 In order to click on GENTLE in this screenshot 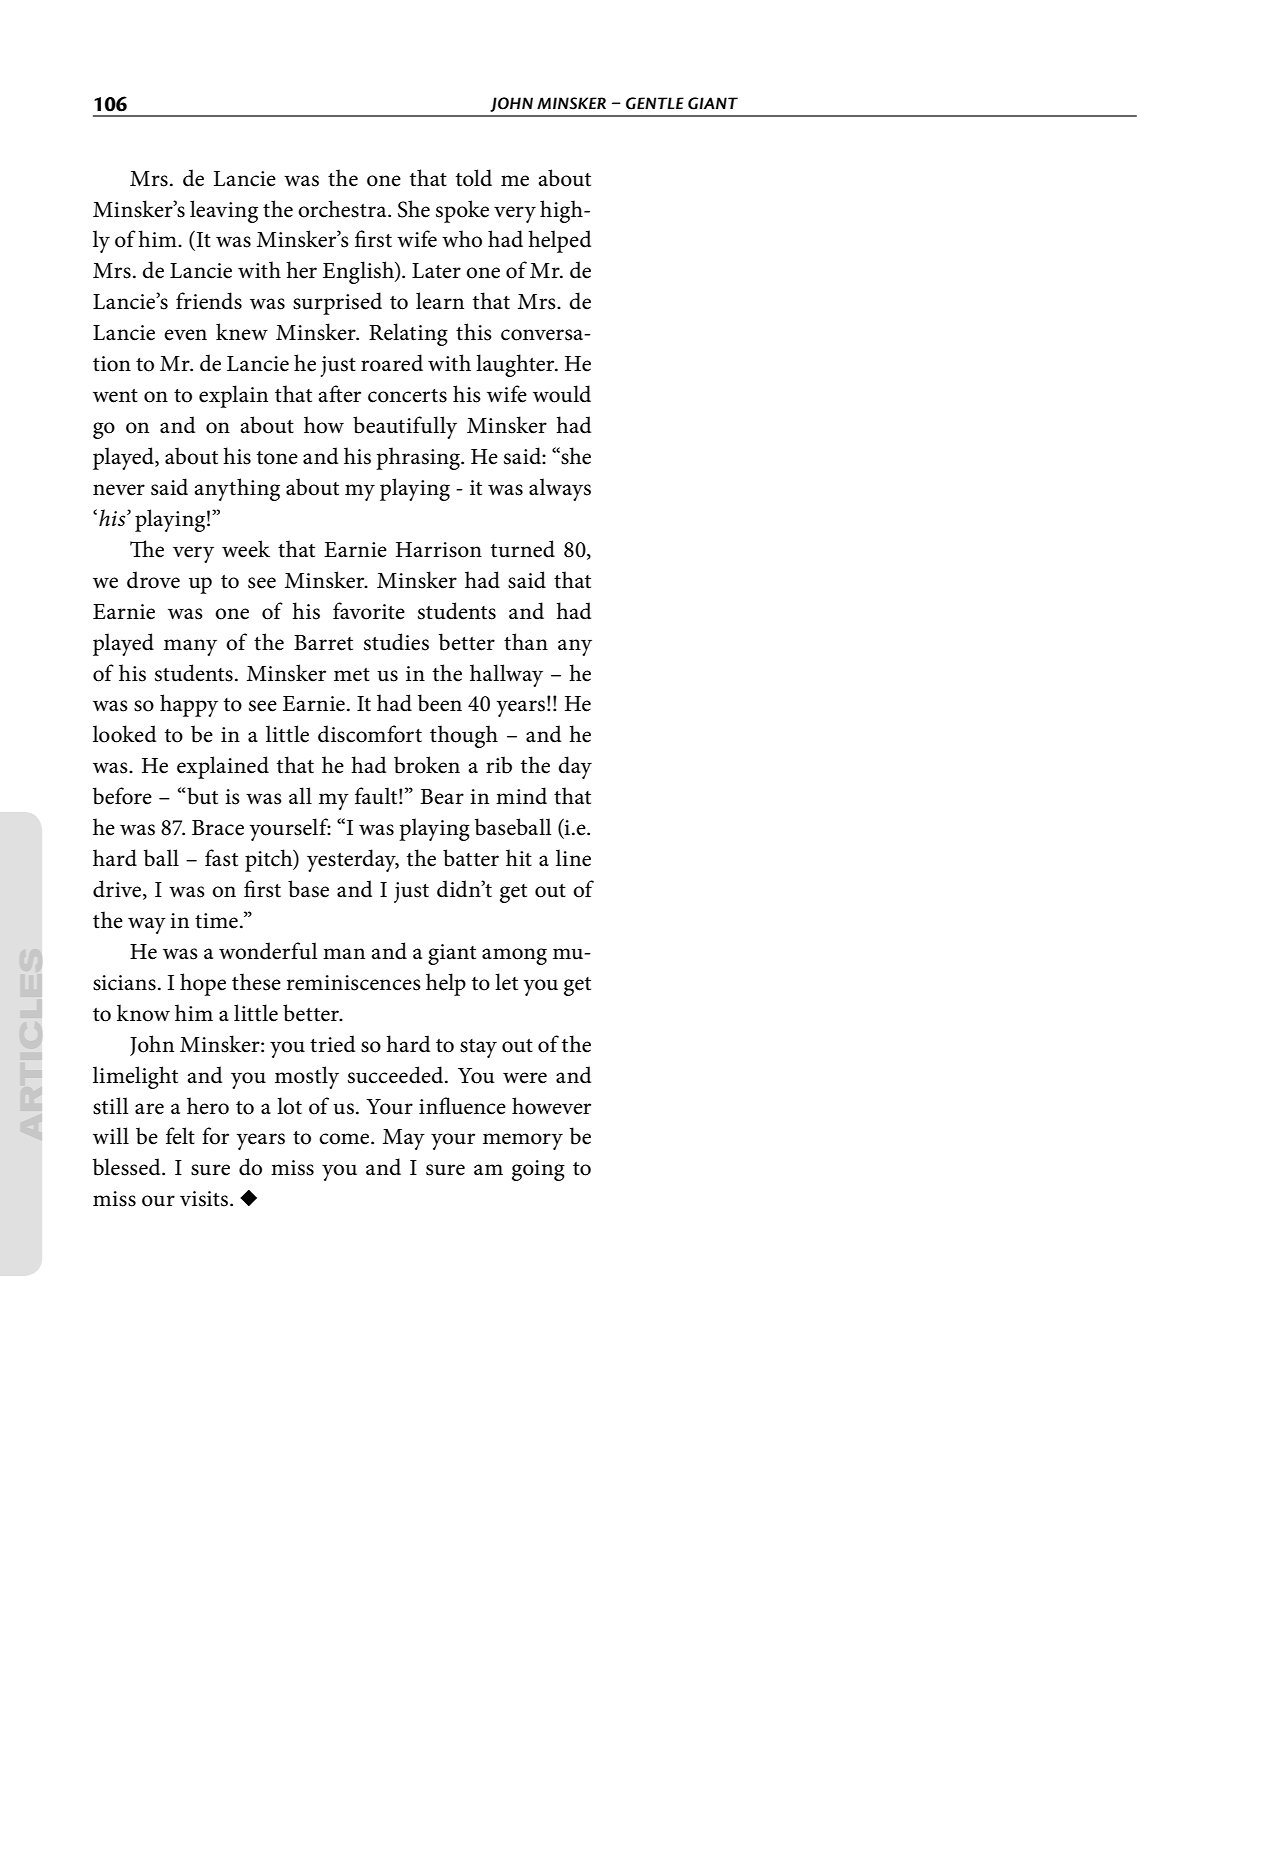, I will do `click(655, 103)`.
